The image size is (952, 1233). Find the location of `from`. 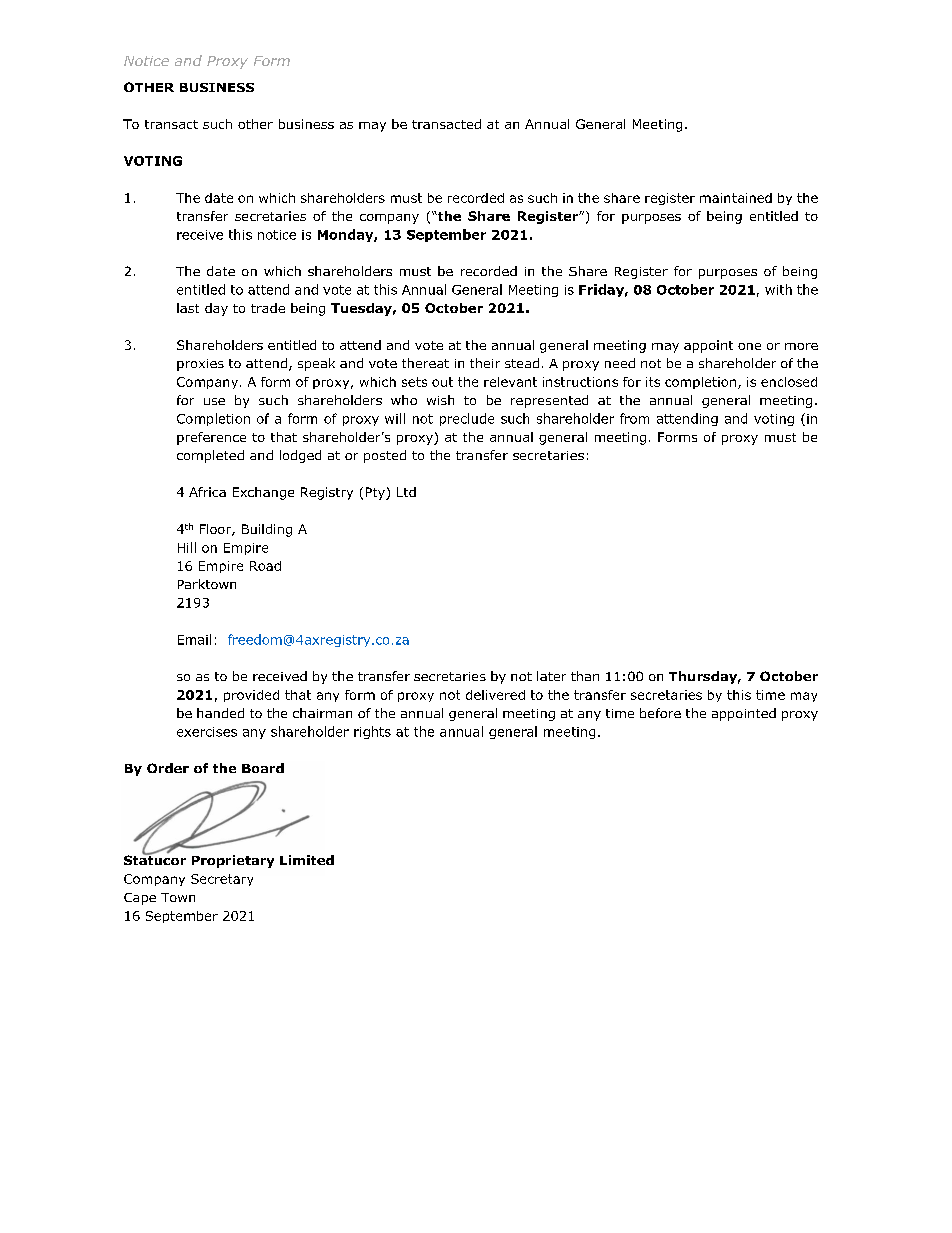

from is located at coordinates (634, 418).
